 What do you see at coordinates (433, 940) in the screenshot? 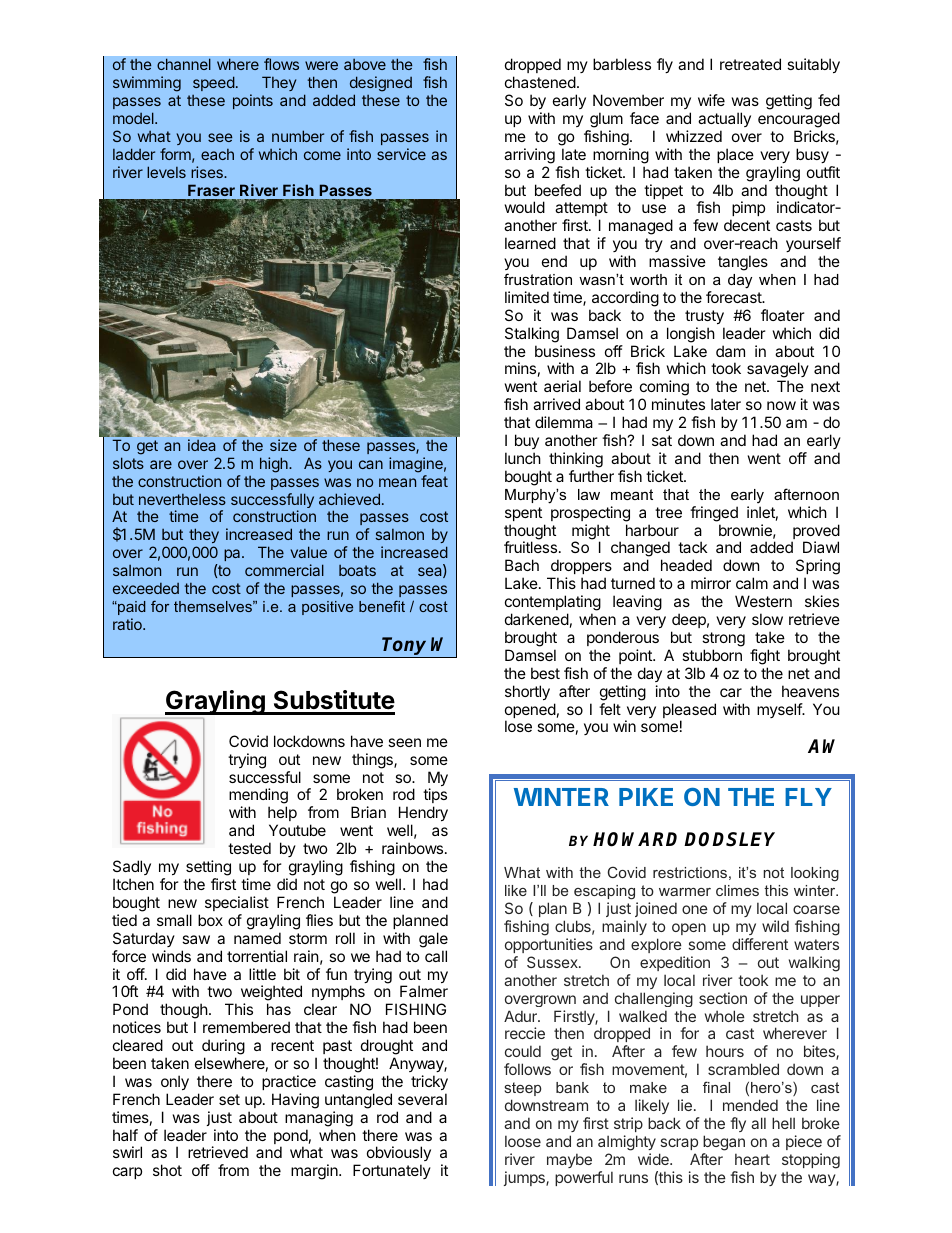
I see `gale` at bounding box center [433, 940].
